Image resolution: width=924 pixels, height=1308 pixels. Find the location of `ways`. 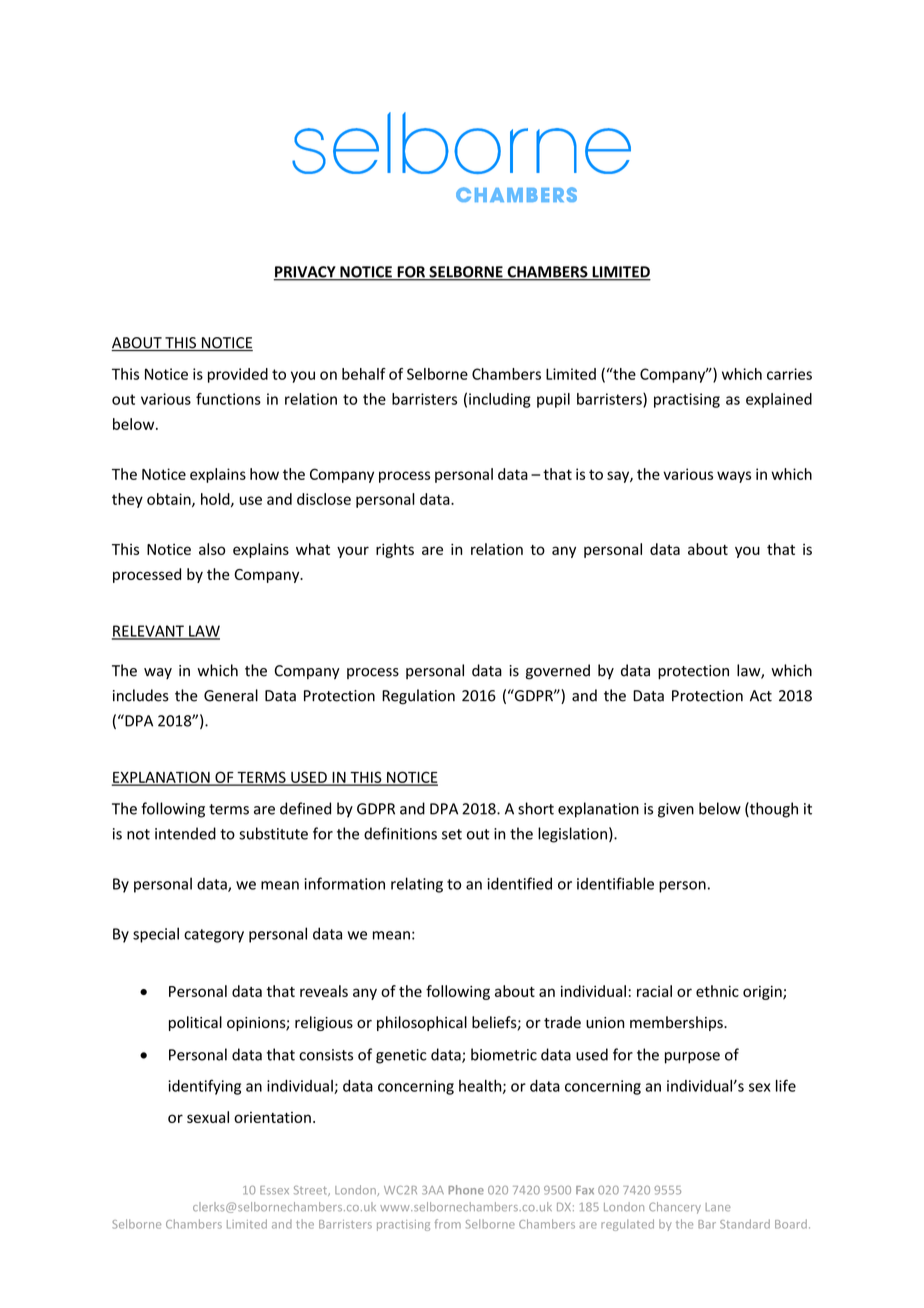

ways is located at coordinates (734, 477).
